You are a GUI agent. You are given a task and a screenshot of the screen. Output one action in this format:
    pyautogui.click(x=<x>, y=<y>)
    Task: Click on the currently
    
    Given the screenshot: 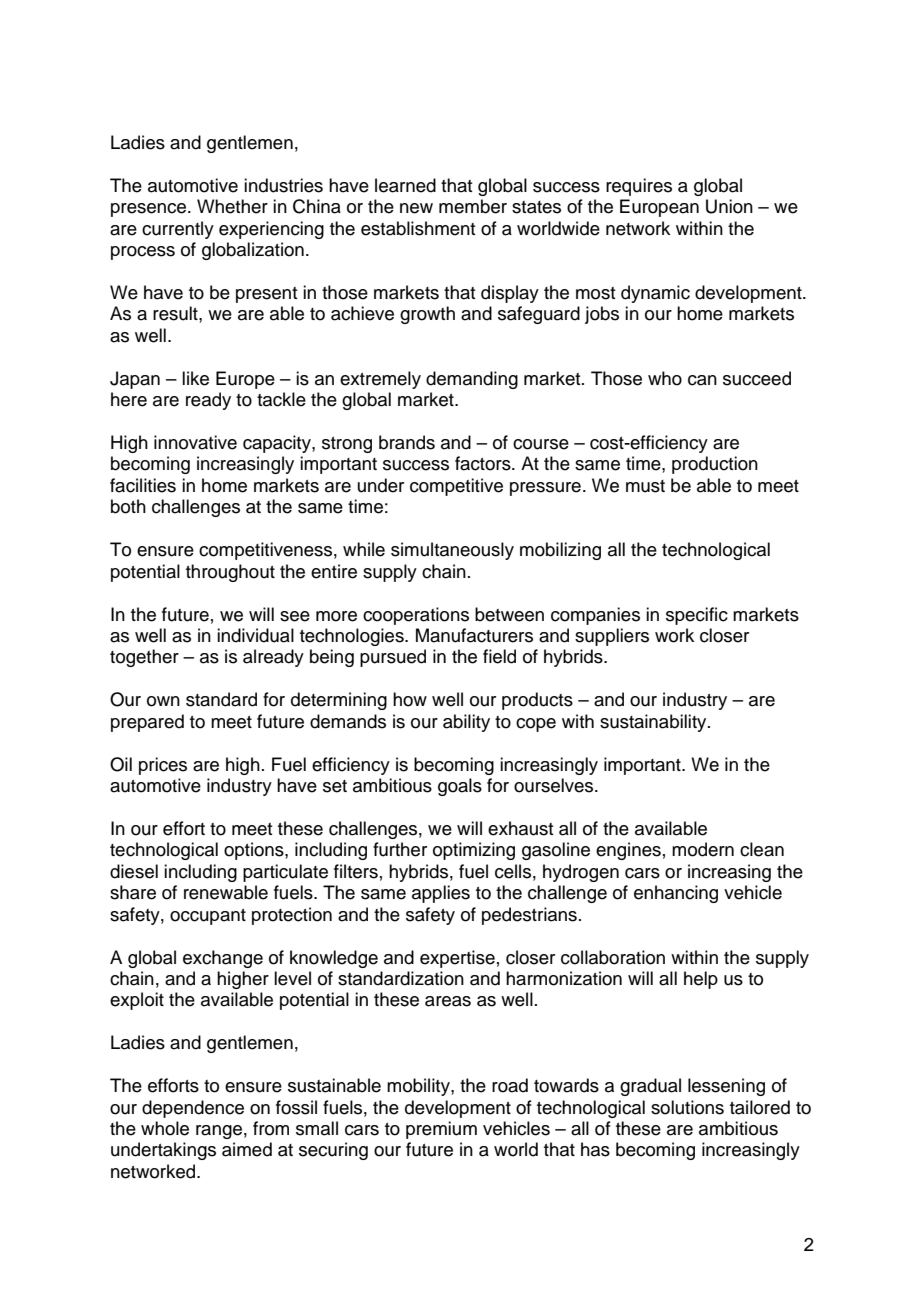 What is the action you would take?
    pyautogui.click(x=178, y=230)
